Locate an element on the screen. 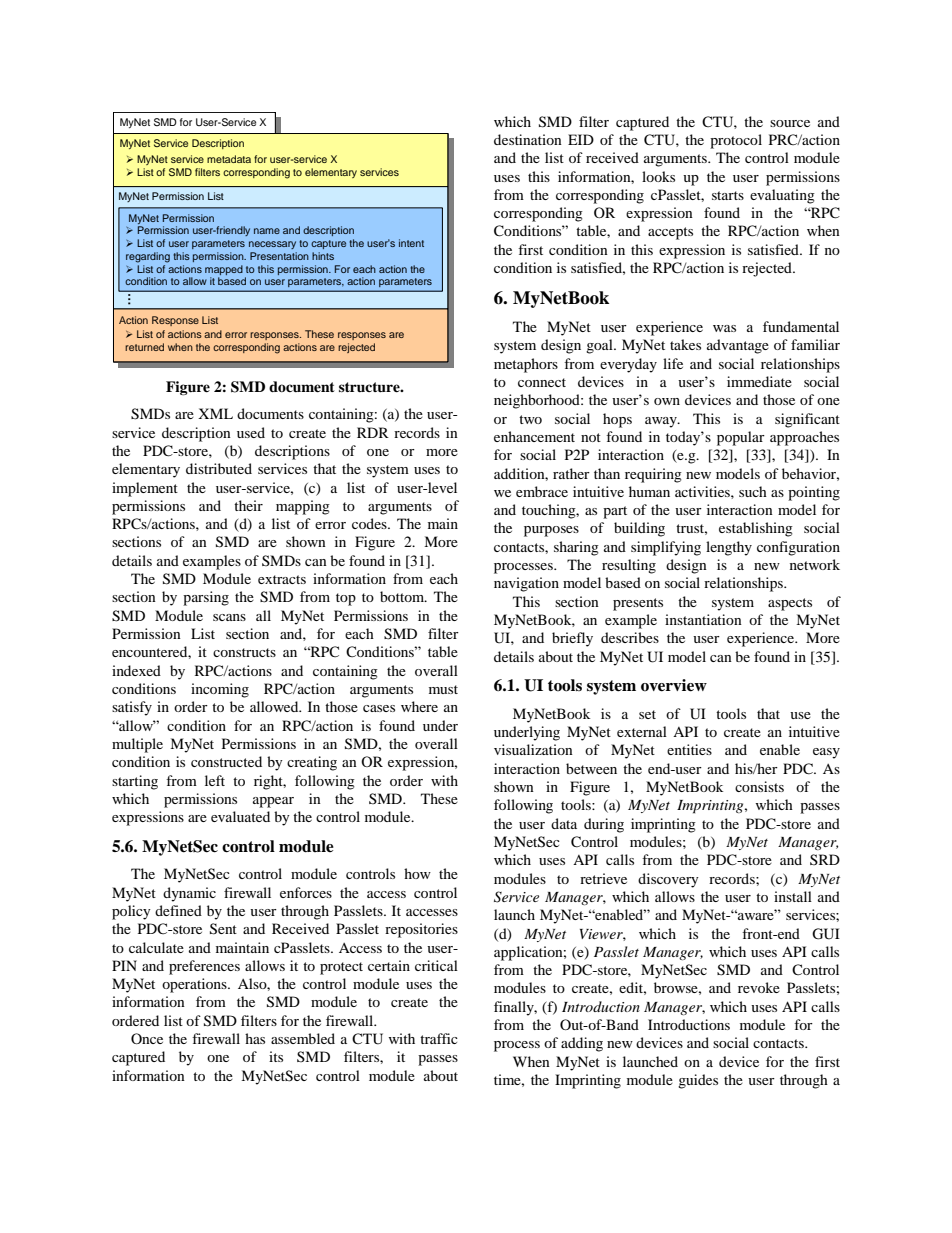 This screenshot has width=952, height=1233. destination is located at coordinates (528, 139).
